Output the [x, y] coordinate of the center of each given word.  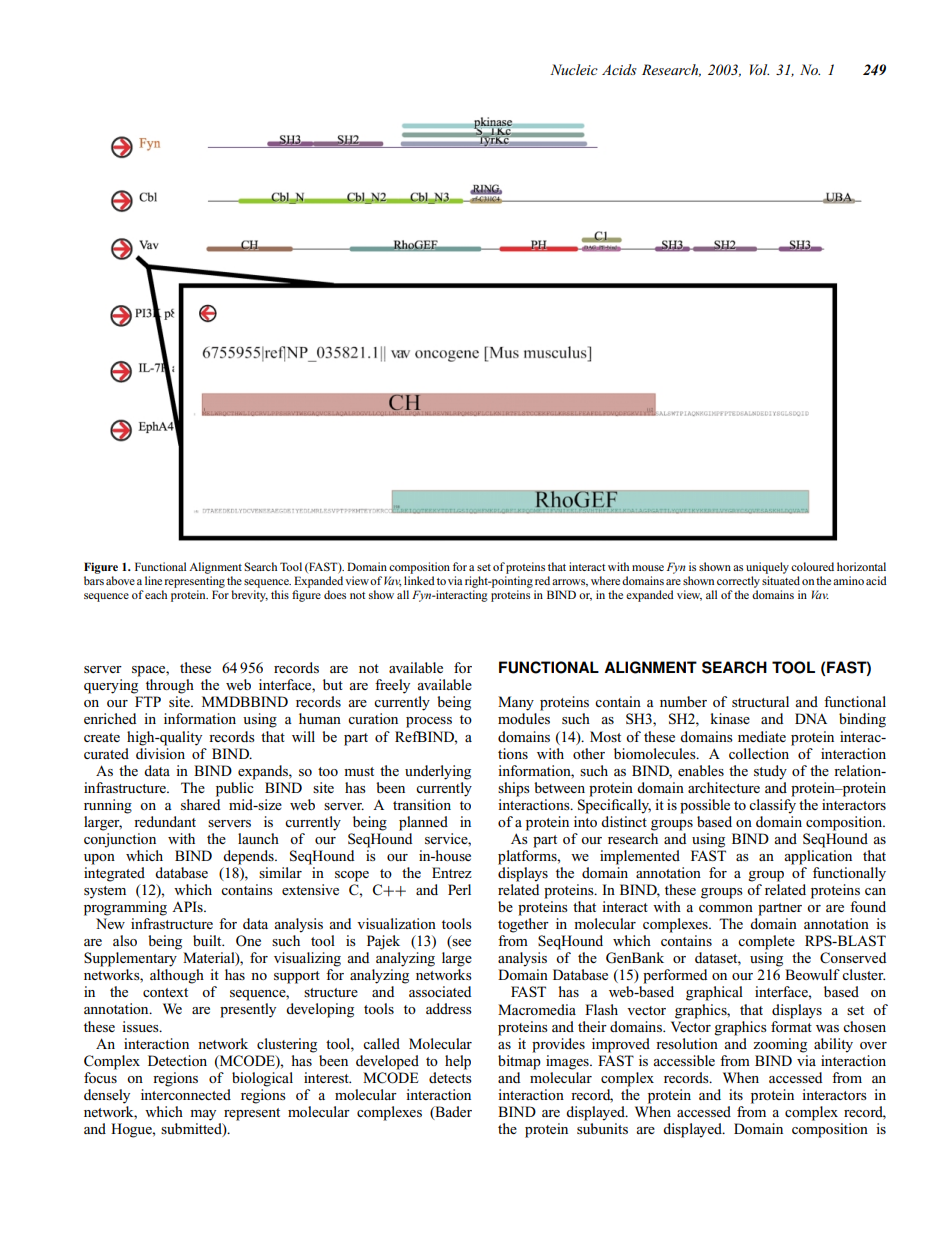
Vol [759, 69]
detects [450, 1076]
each [156, 594]
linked [419, 580]
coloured [812, 566]
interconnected [186, 1094]
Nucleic [574, 69]
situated [781, 580]
